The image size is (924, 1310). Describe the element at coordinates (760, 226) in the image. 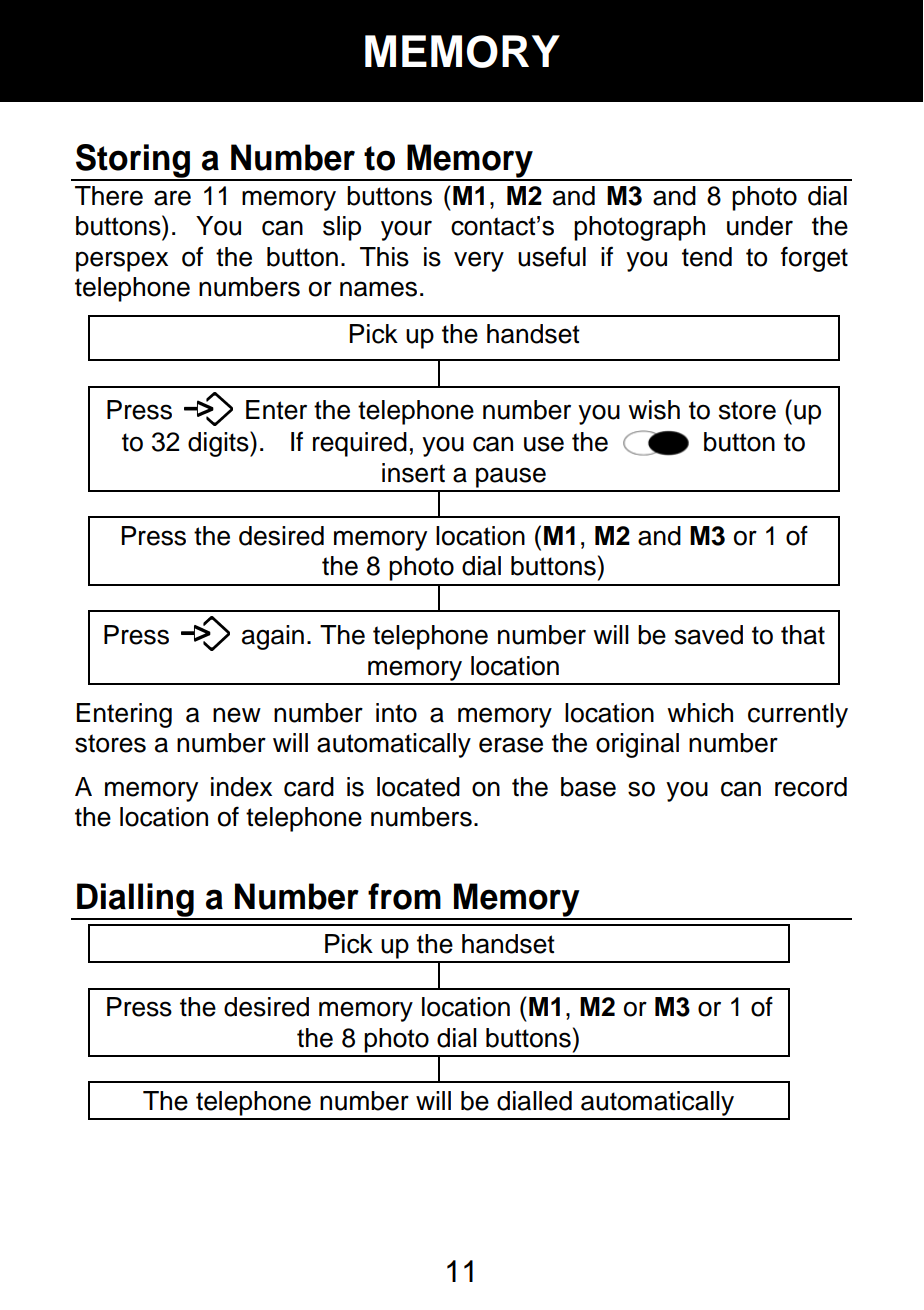

I see `under` at that location.
